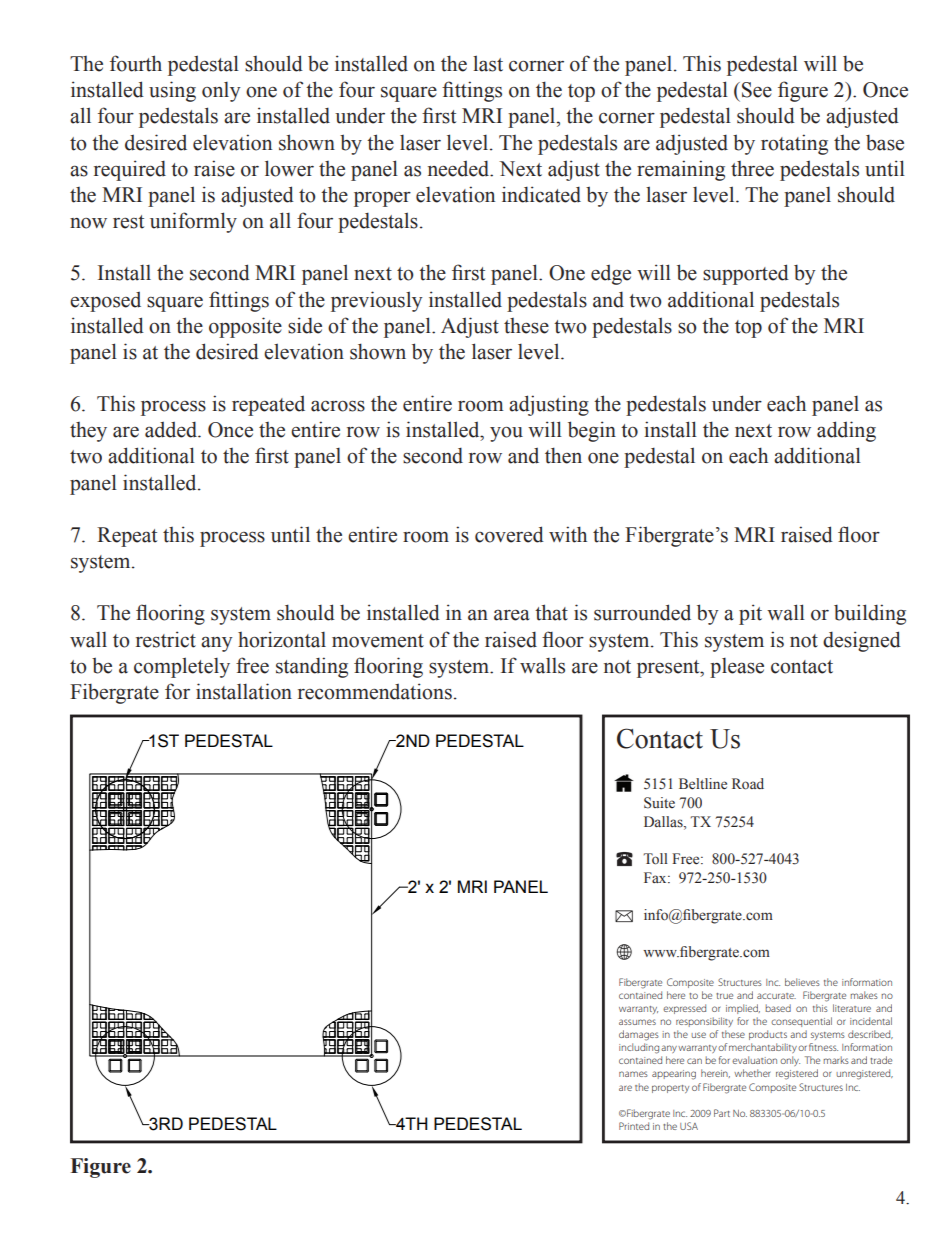 This image has width=952, height=1233. What do you see at coordinates (633, 1074) in the image?
I see `names` at bounding box center [633, 1074].
